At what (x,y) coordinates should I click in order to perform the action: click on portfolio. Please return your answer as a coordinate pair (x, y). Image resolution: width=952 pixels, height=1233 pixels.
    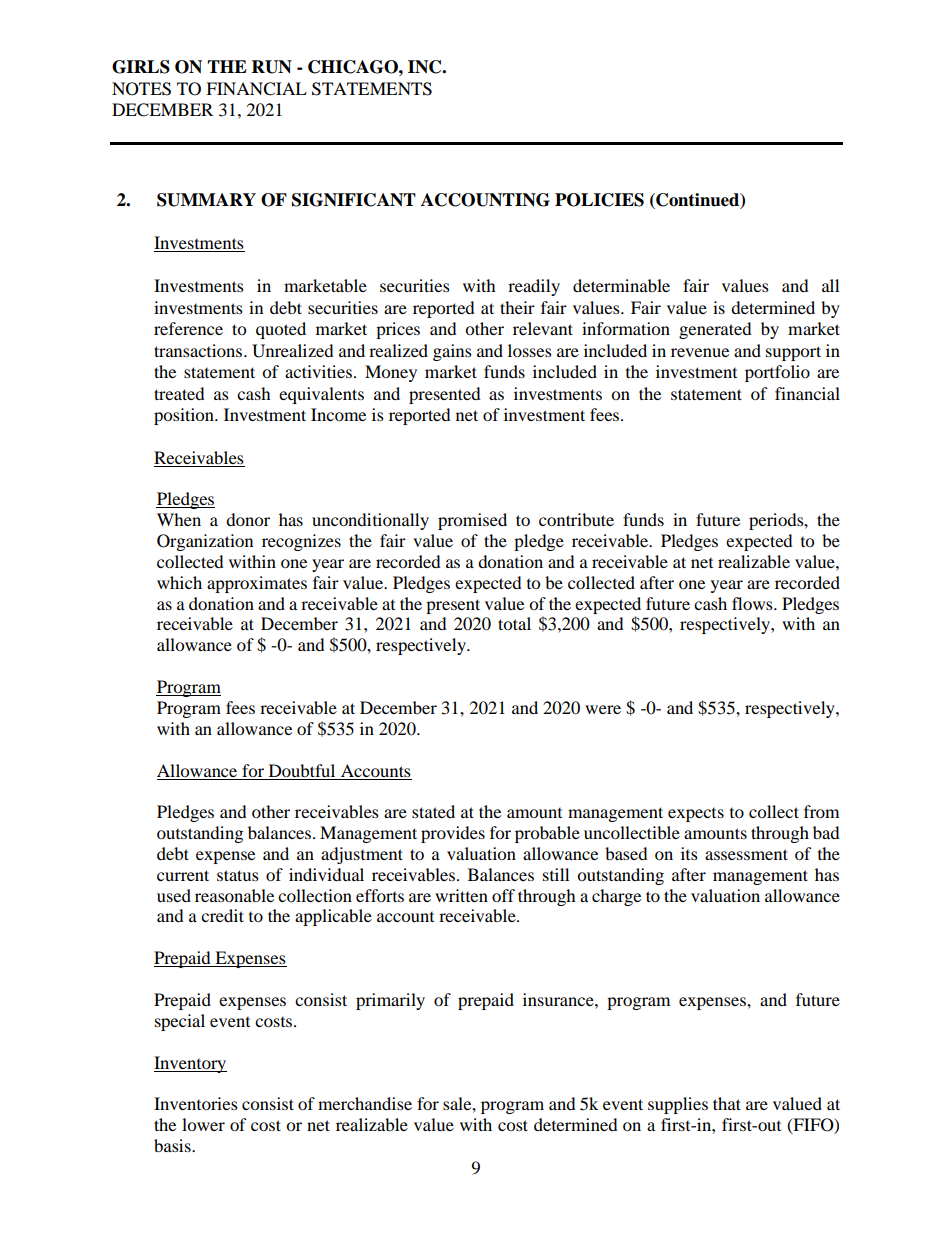
    Looking at the image, I should click on (777, 373).
